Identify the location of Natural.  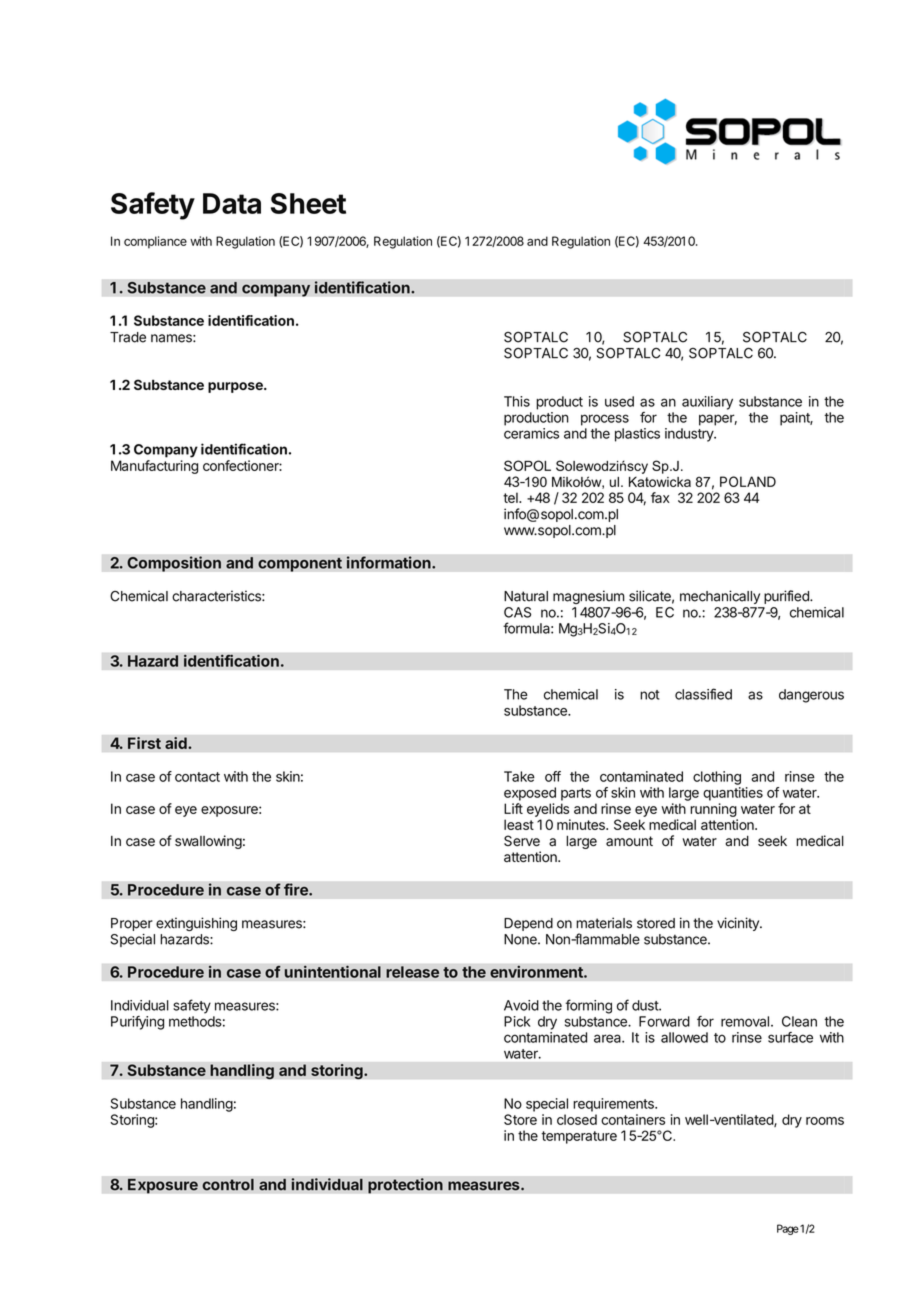
(526, 596).
